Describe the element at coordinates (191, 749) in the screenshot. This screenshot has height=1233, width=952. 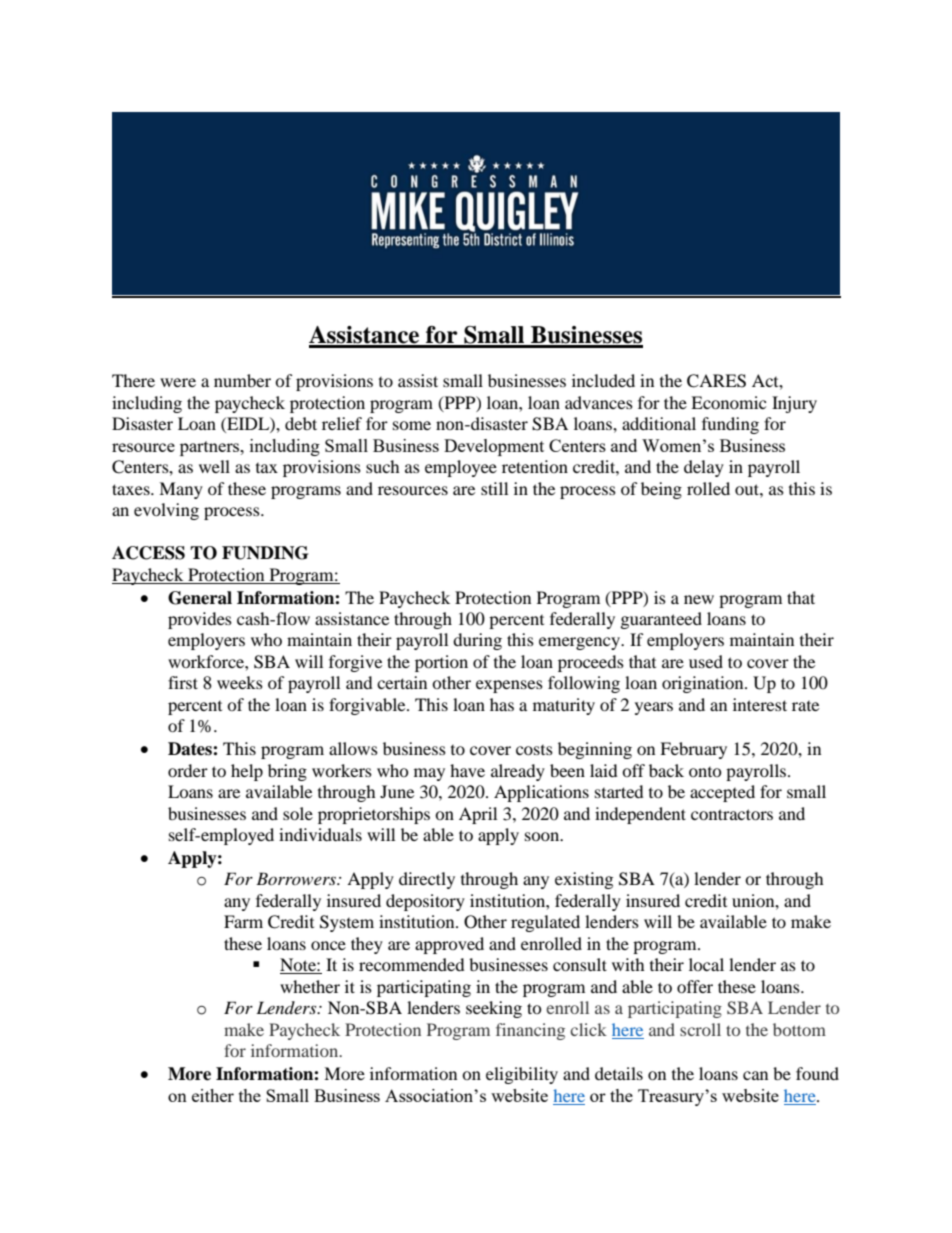
I see `Dates` at that location.
